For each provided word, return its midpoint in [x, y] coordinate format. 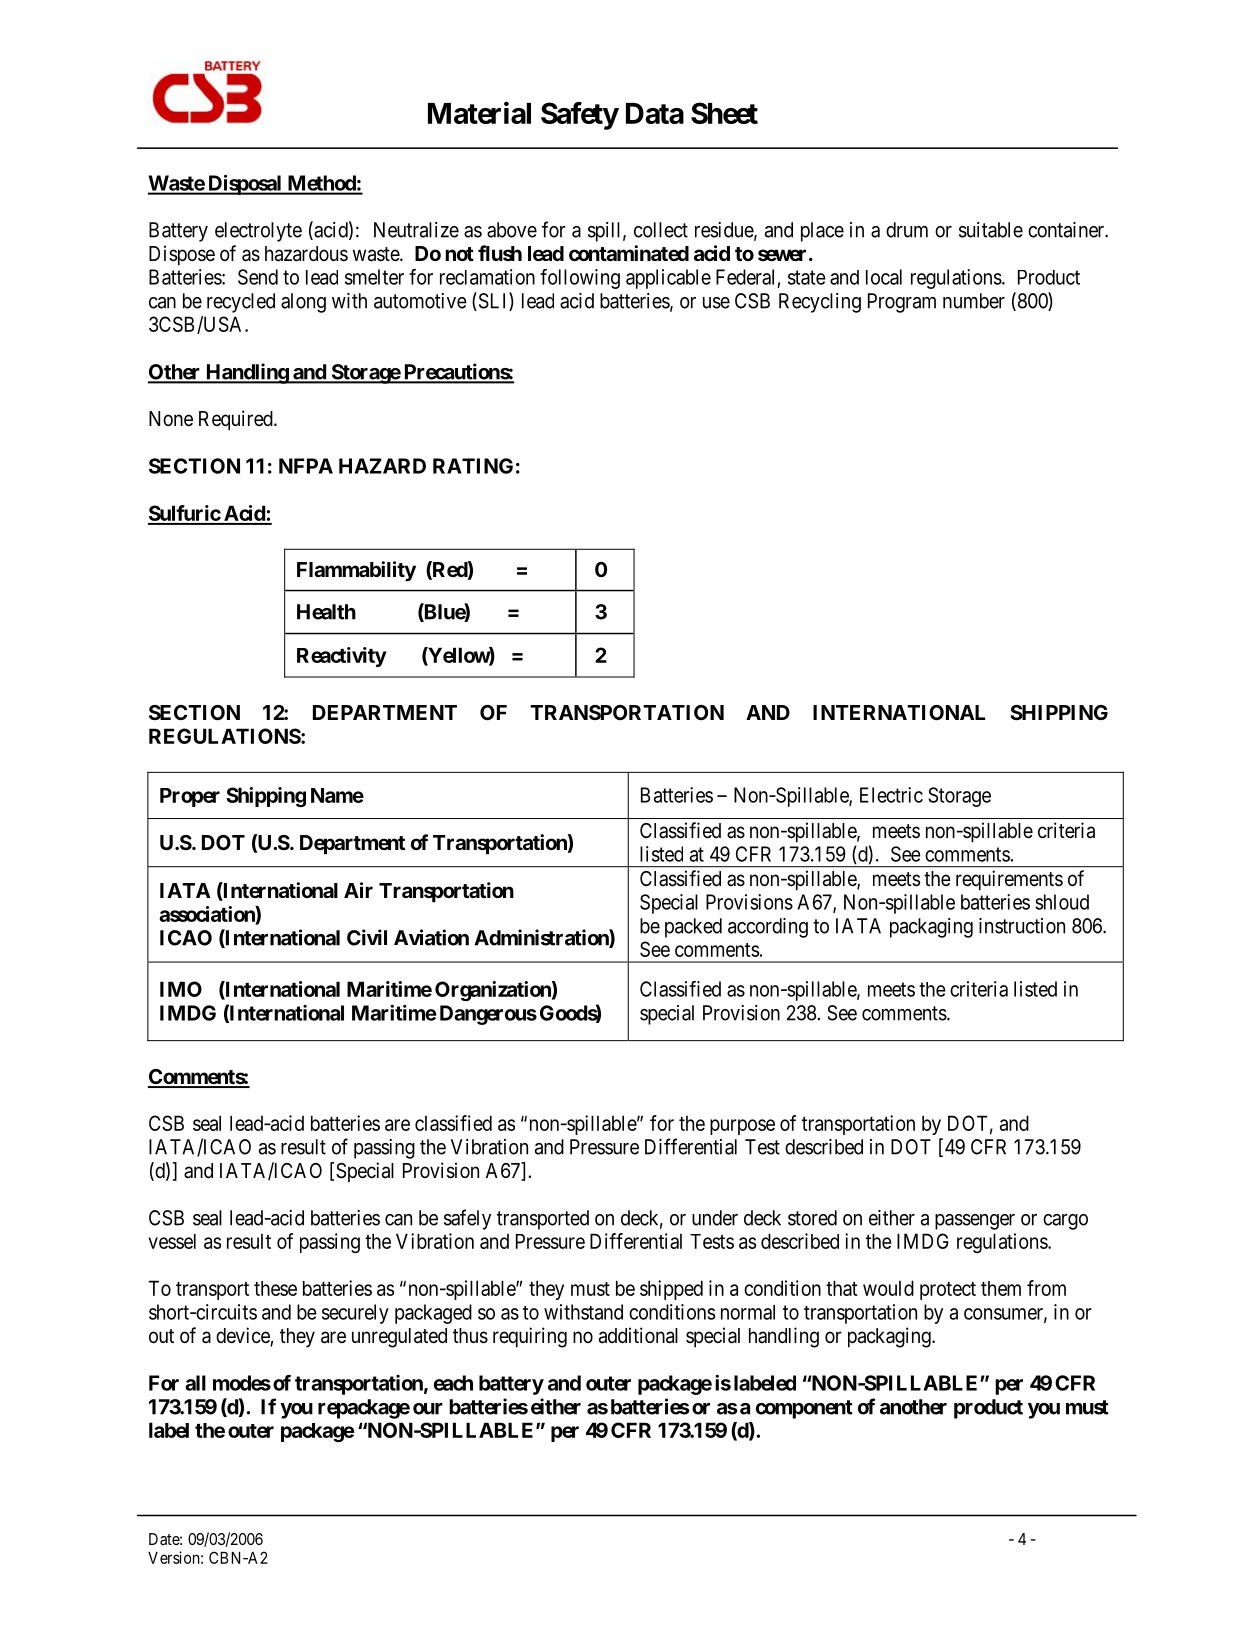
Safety [580, 116]
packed [693, 928]
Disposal [245, 184]
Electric [891, 795]
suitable [991, 230]
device [243, 1336]
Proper [190, 797]
